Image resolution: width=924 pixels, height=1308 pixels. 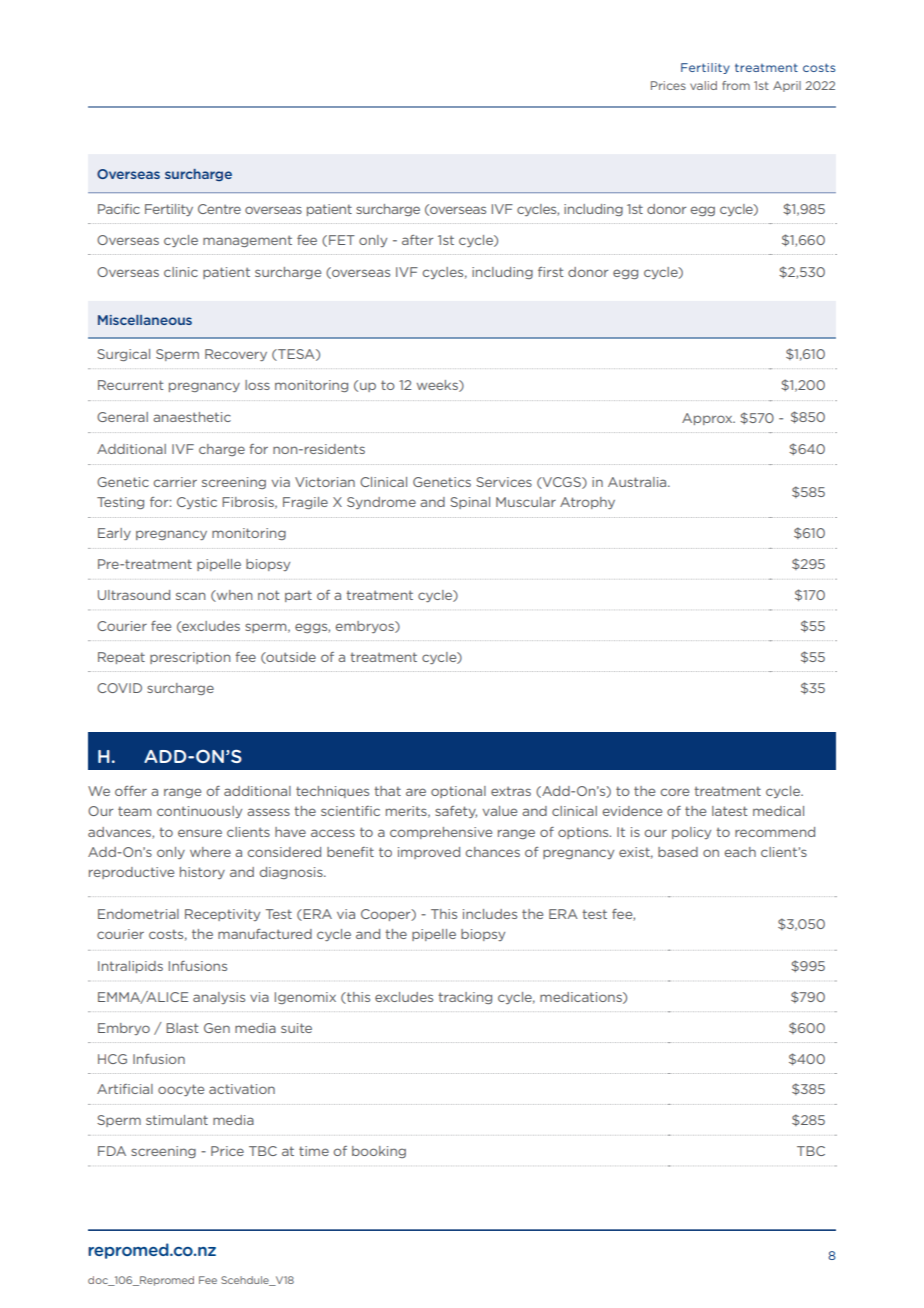 I want to click on after, so click(x=417, y=240).
